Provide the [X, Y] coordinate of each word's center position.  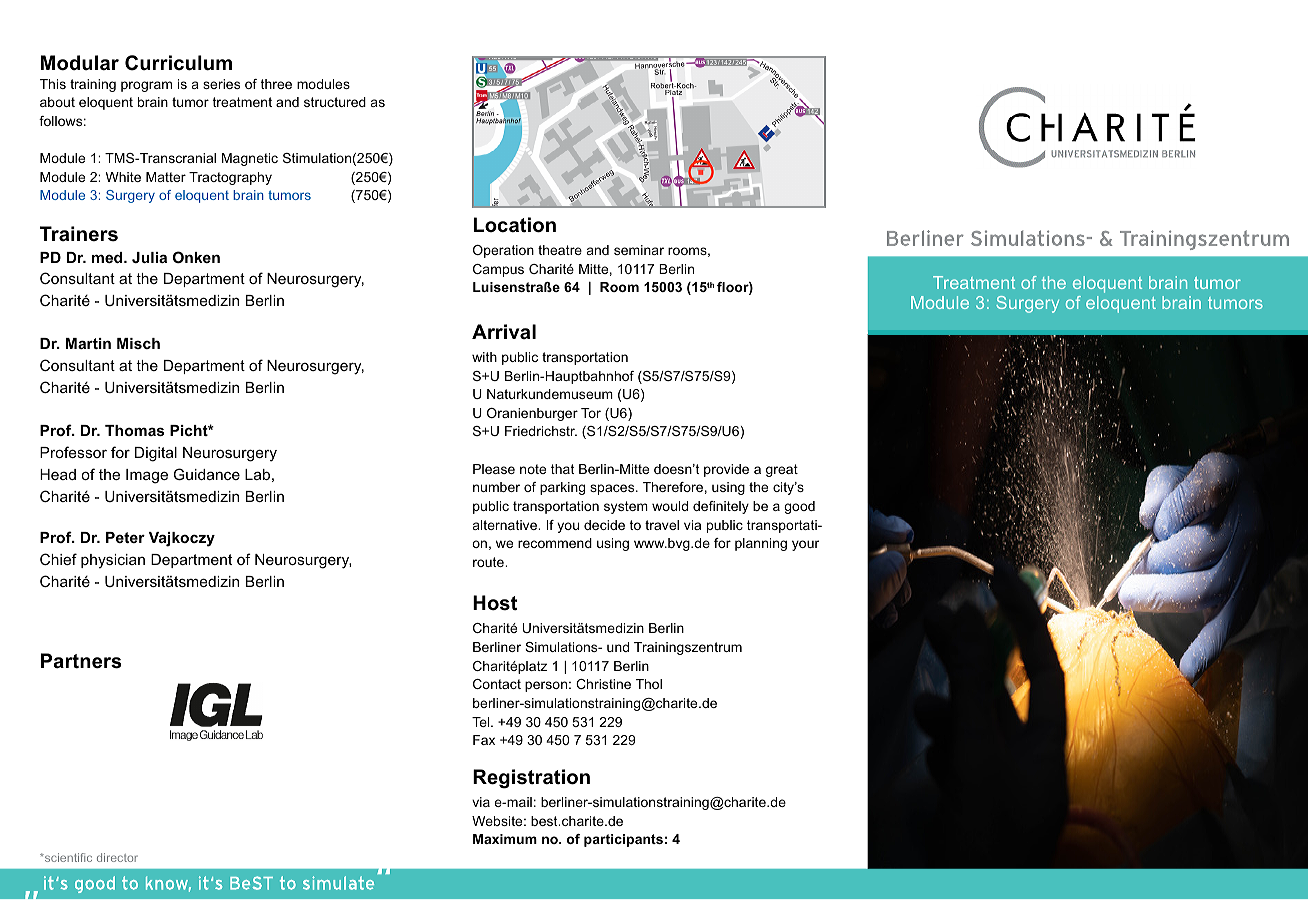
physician [113, 561]
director [117, 857]
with [484, 357]
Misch [138, 343]
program [146, 86]
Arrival [504, 331]
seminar [639, 250]
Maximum [505, 839]
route [489, 562]
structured [335, 102]
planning [761, 544]
